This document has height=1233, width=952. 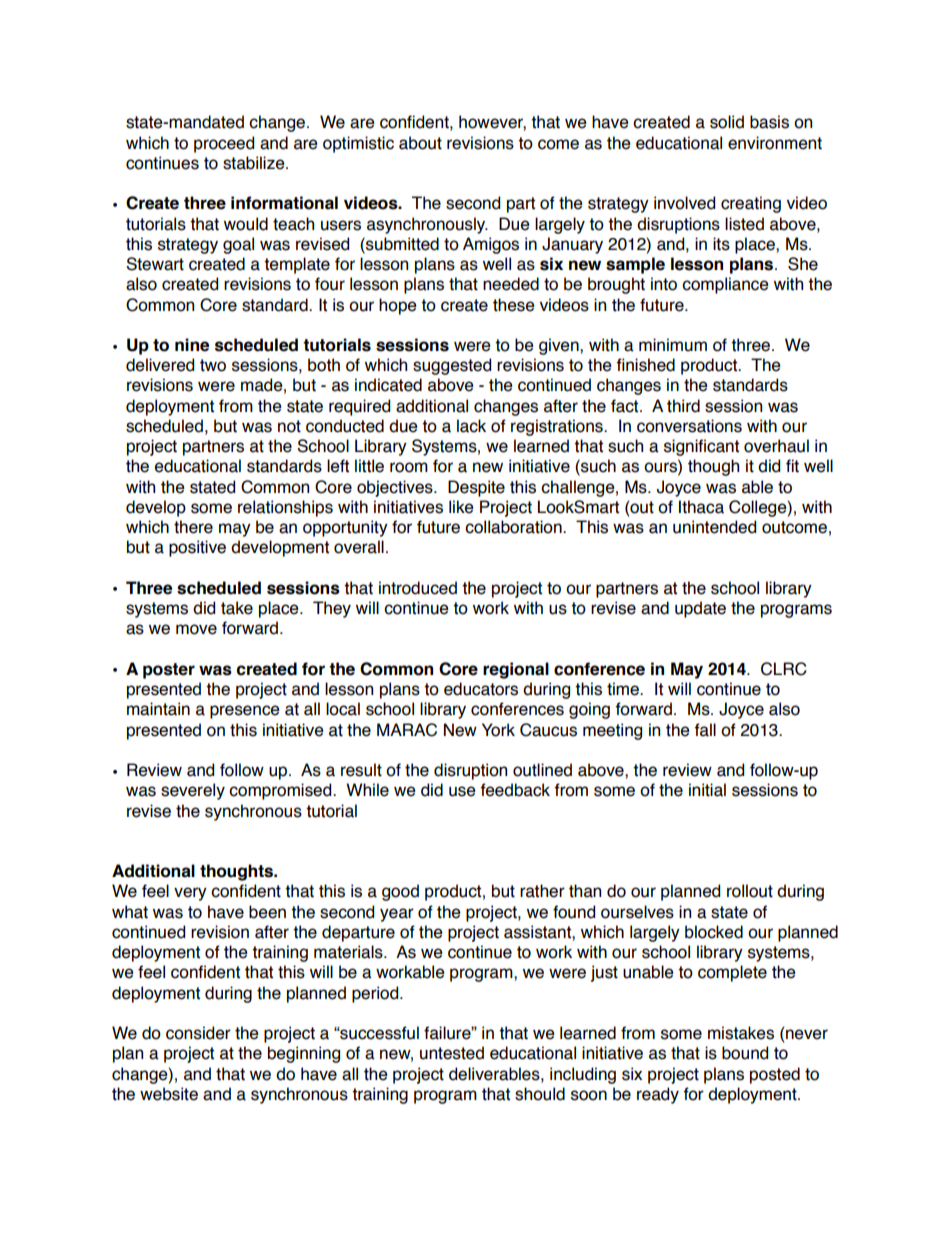 I want to click on consider, so click(x=198, y=1033).
